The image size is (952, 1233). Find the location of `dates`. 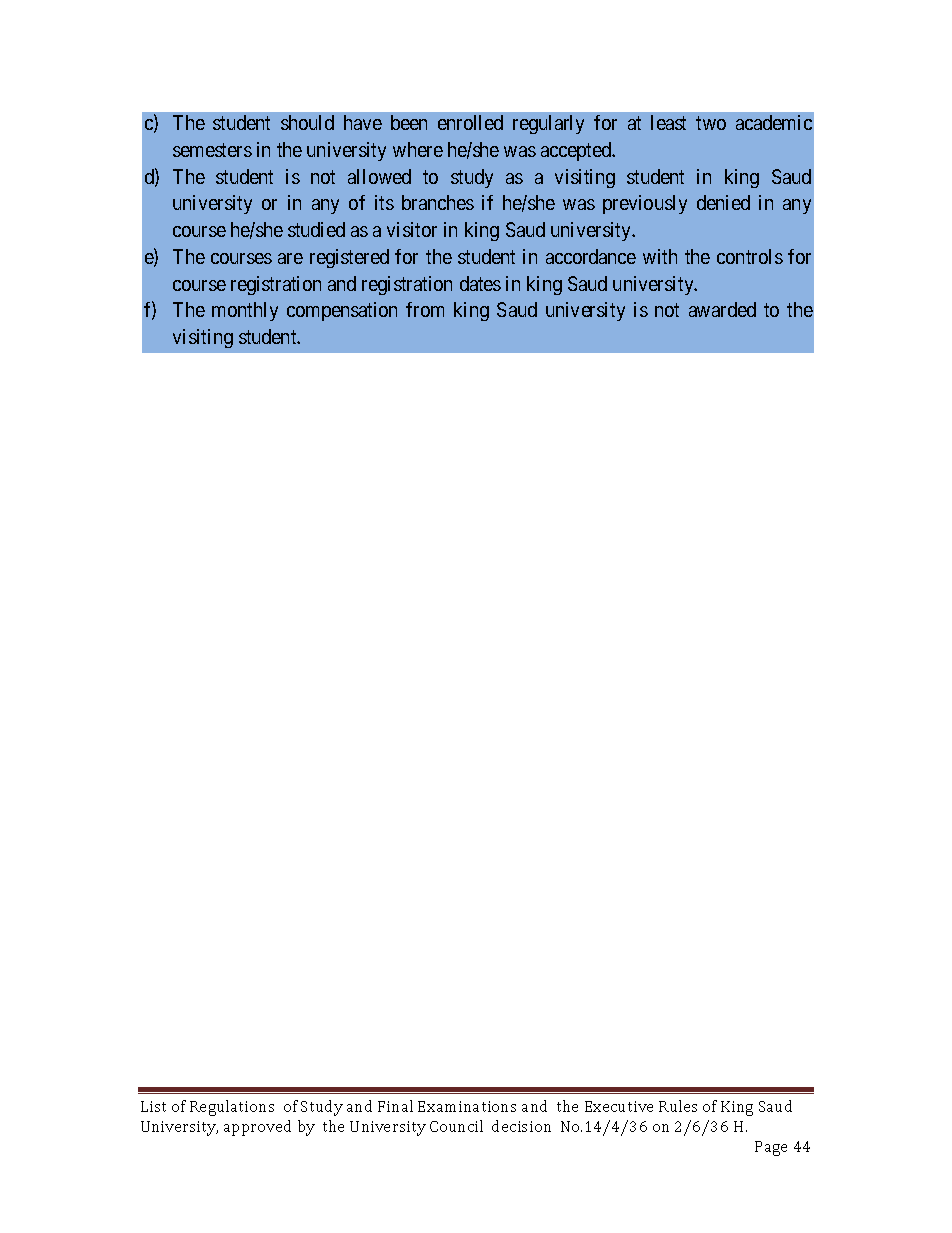

dates is located at coordinates (480, 283).
